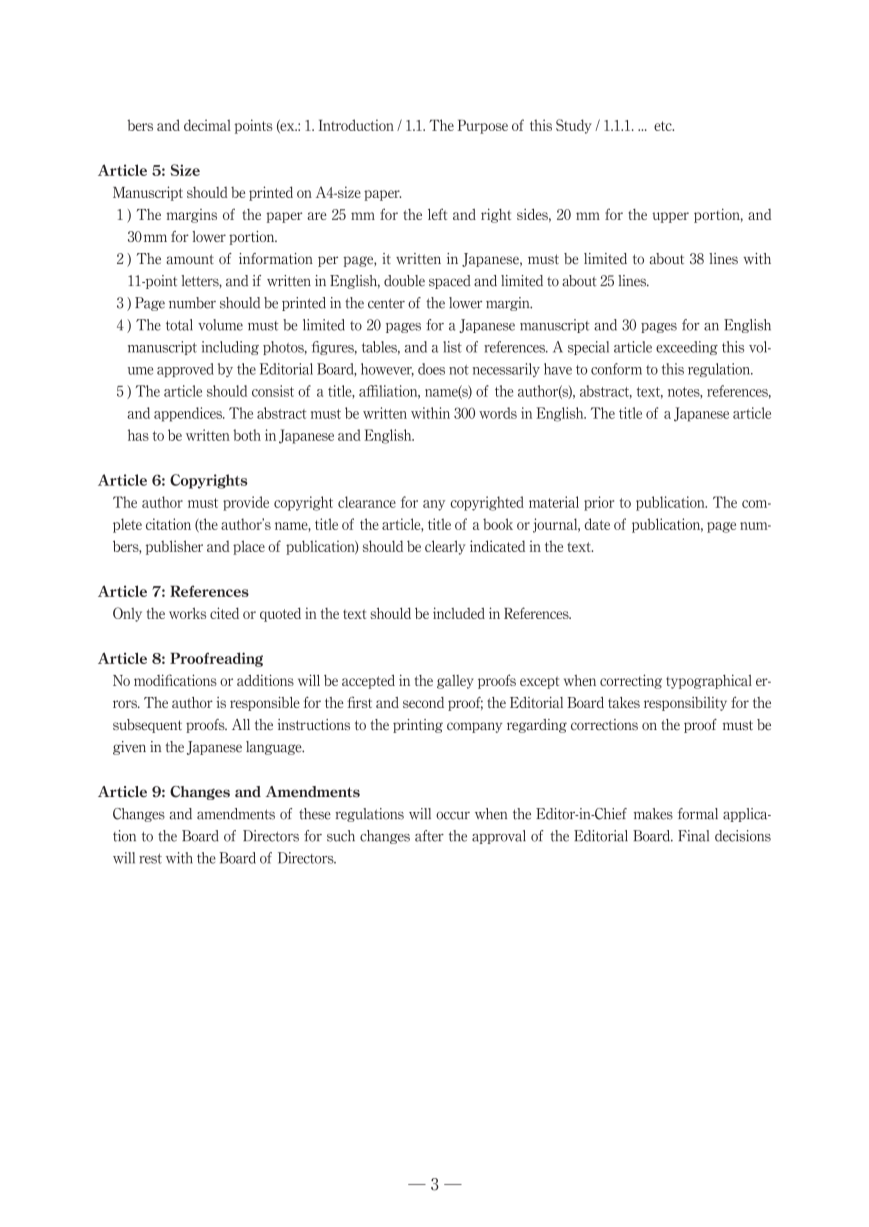 The height and width of the document is (1227, 869). I want to click on works, so click(187, 613).
